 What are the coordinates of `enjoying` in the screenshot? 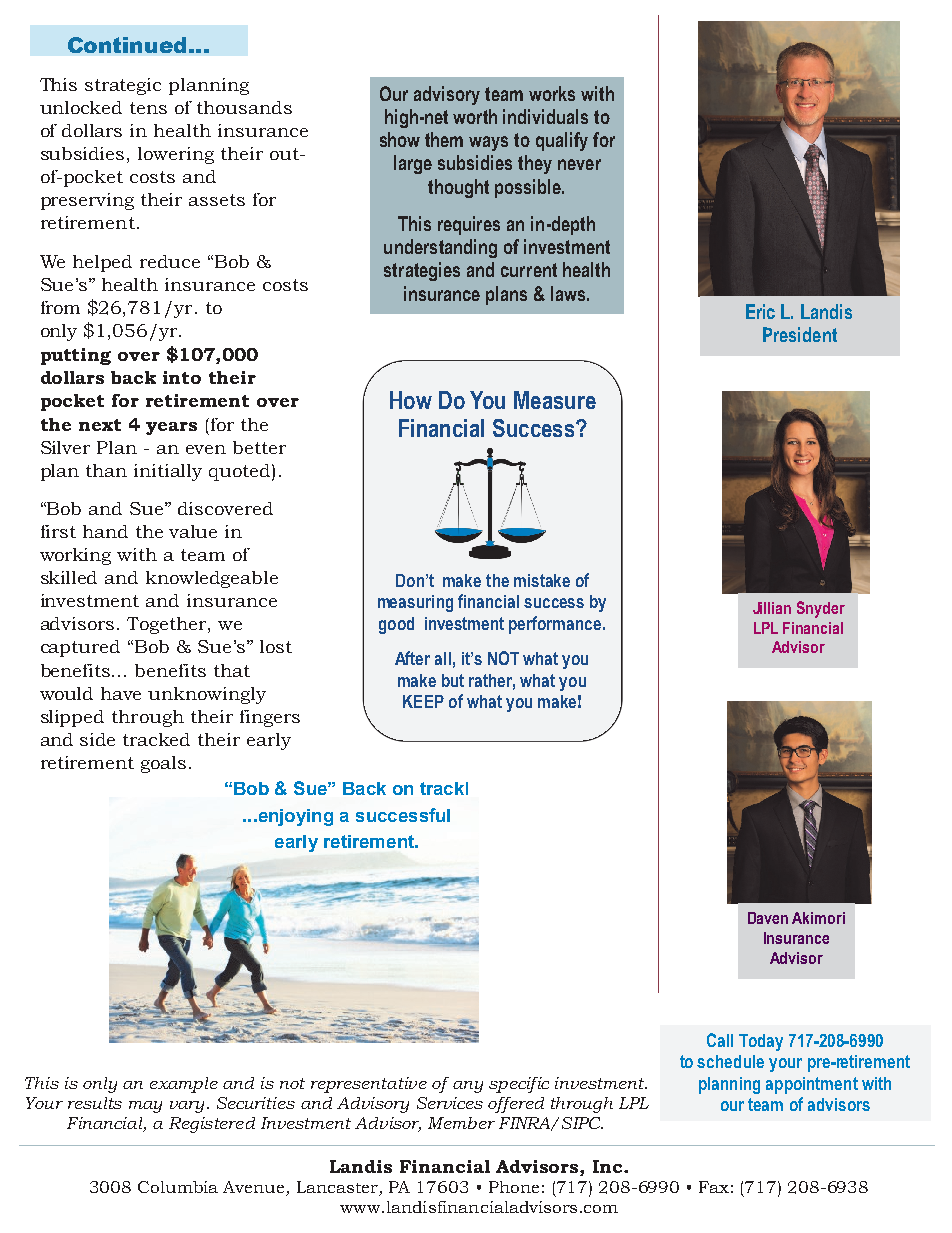 It's located at (294, 817).
